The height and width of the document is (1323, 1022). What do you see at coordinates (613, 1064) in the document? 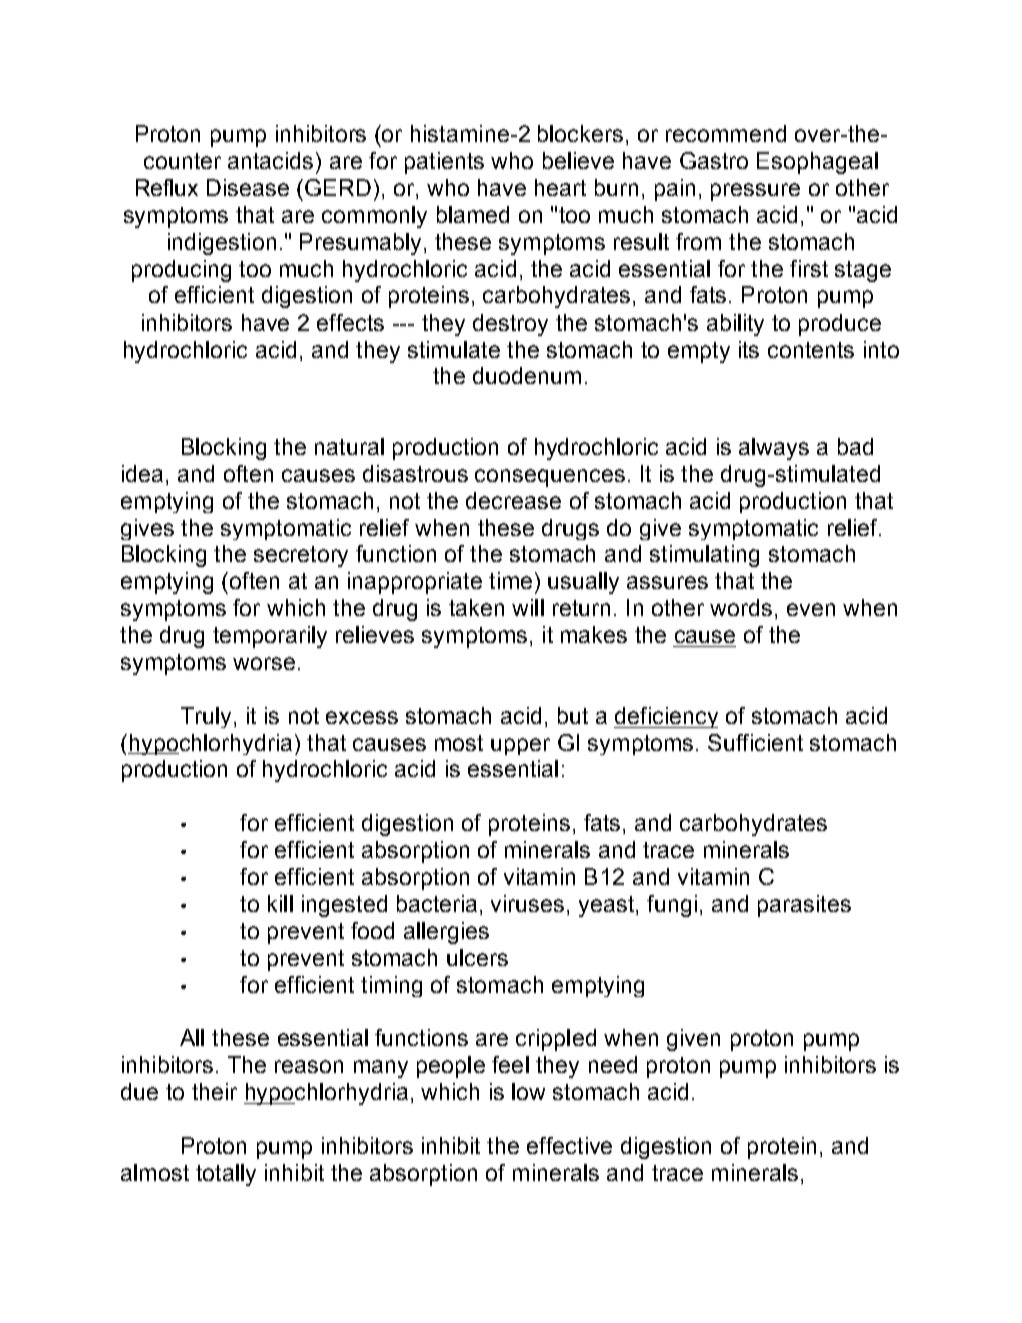
I see `need` at bounding box center [613, 1064].
